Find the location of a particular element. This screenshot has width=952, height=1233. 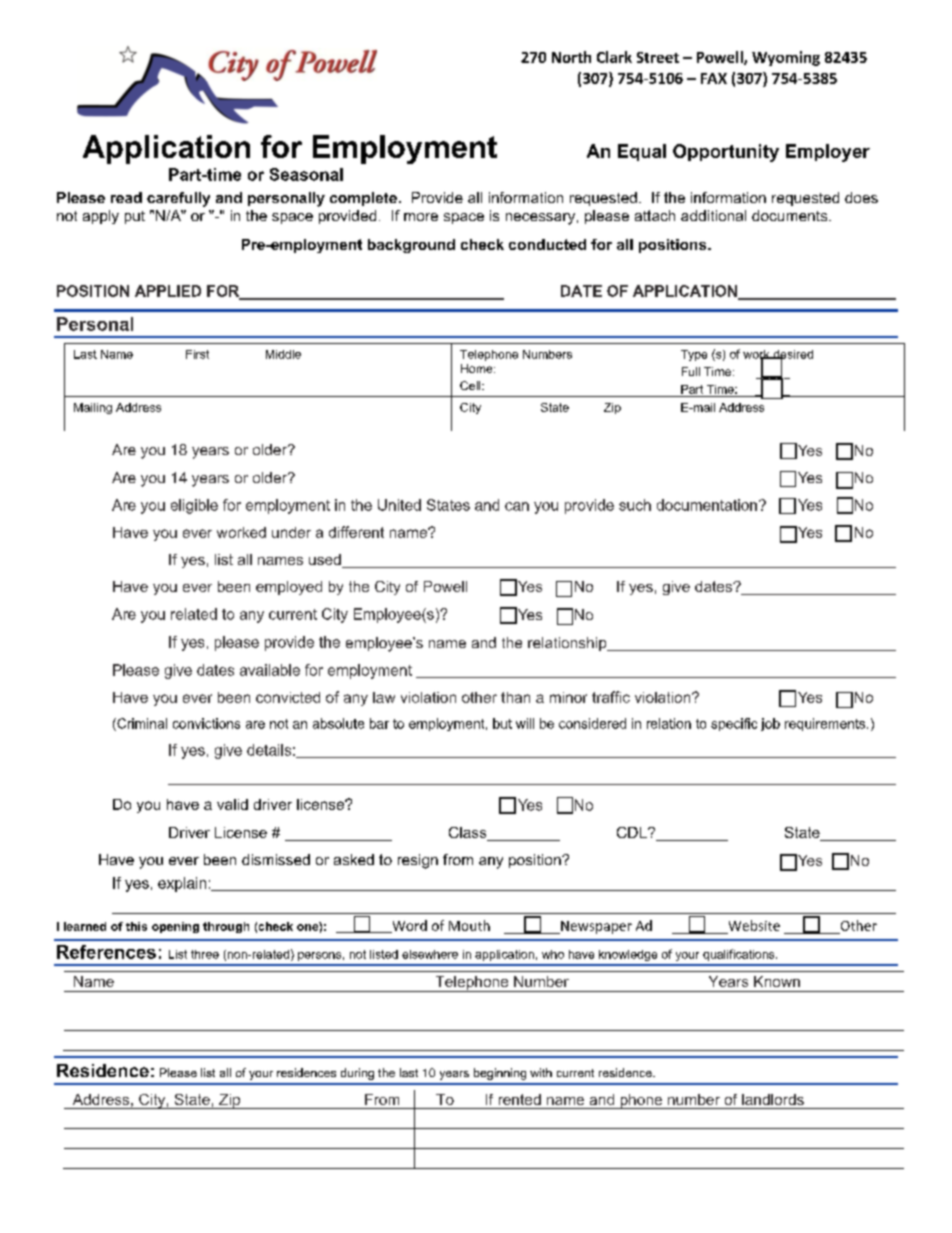

North is located at coordinates (571, 57).
